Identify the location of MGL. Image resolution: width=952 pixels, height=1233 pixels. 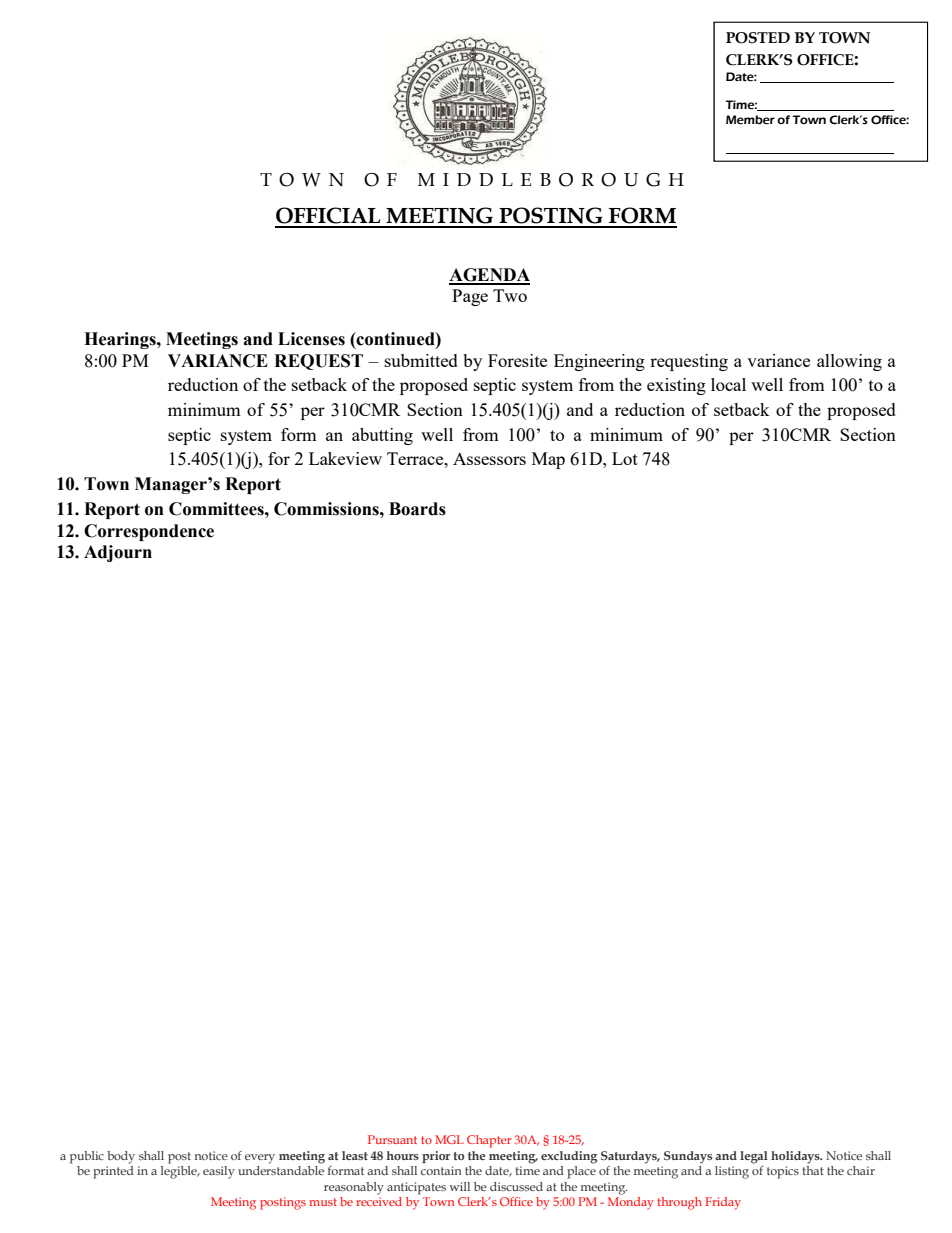
(449, 1139).
